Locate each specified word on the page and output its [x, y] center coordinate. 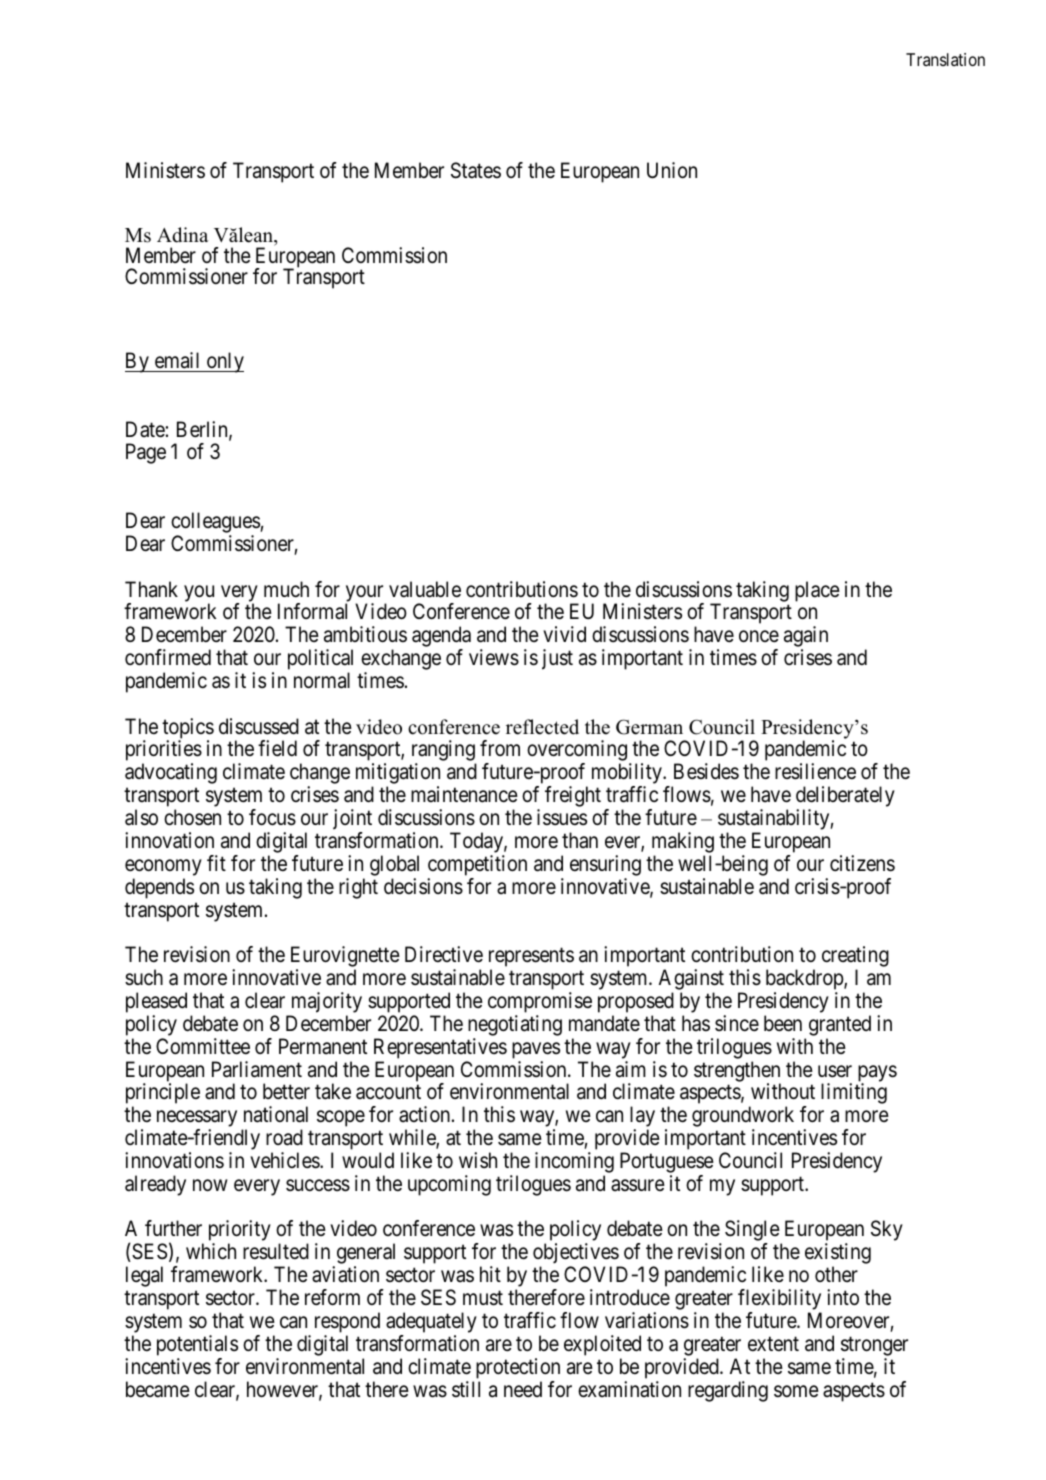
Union [672, 170]
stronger [874, 1346]
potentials [197, 1345]
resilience [815, 771]
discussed [259, 726]
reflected [542, 727]
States [476, 170]
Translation [945, 59]
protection [518, 1368]
